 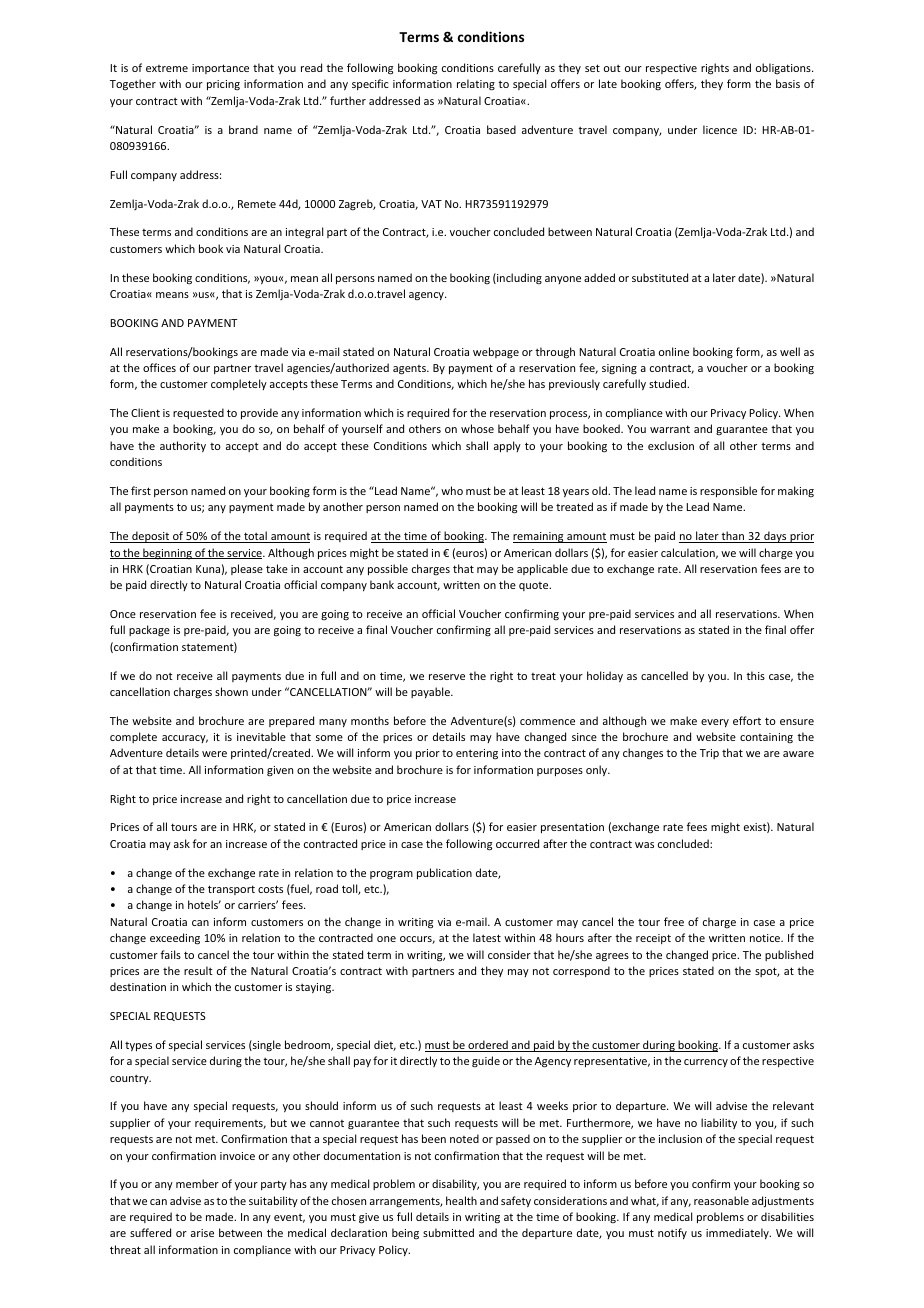 I want to click on ordered, so click(x=488, y=1046).
